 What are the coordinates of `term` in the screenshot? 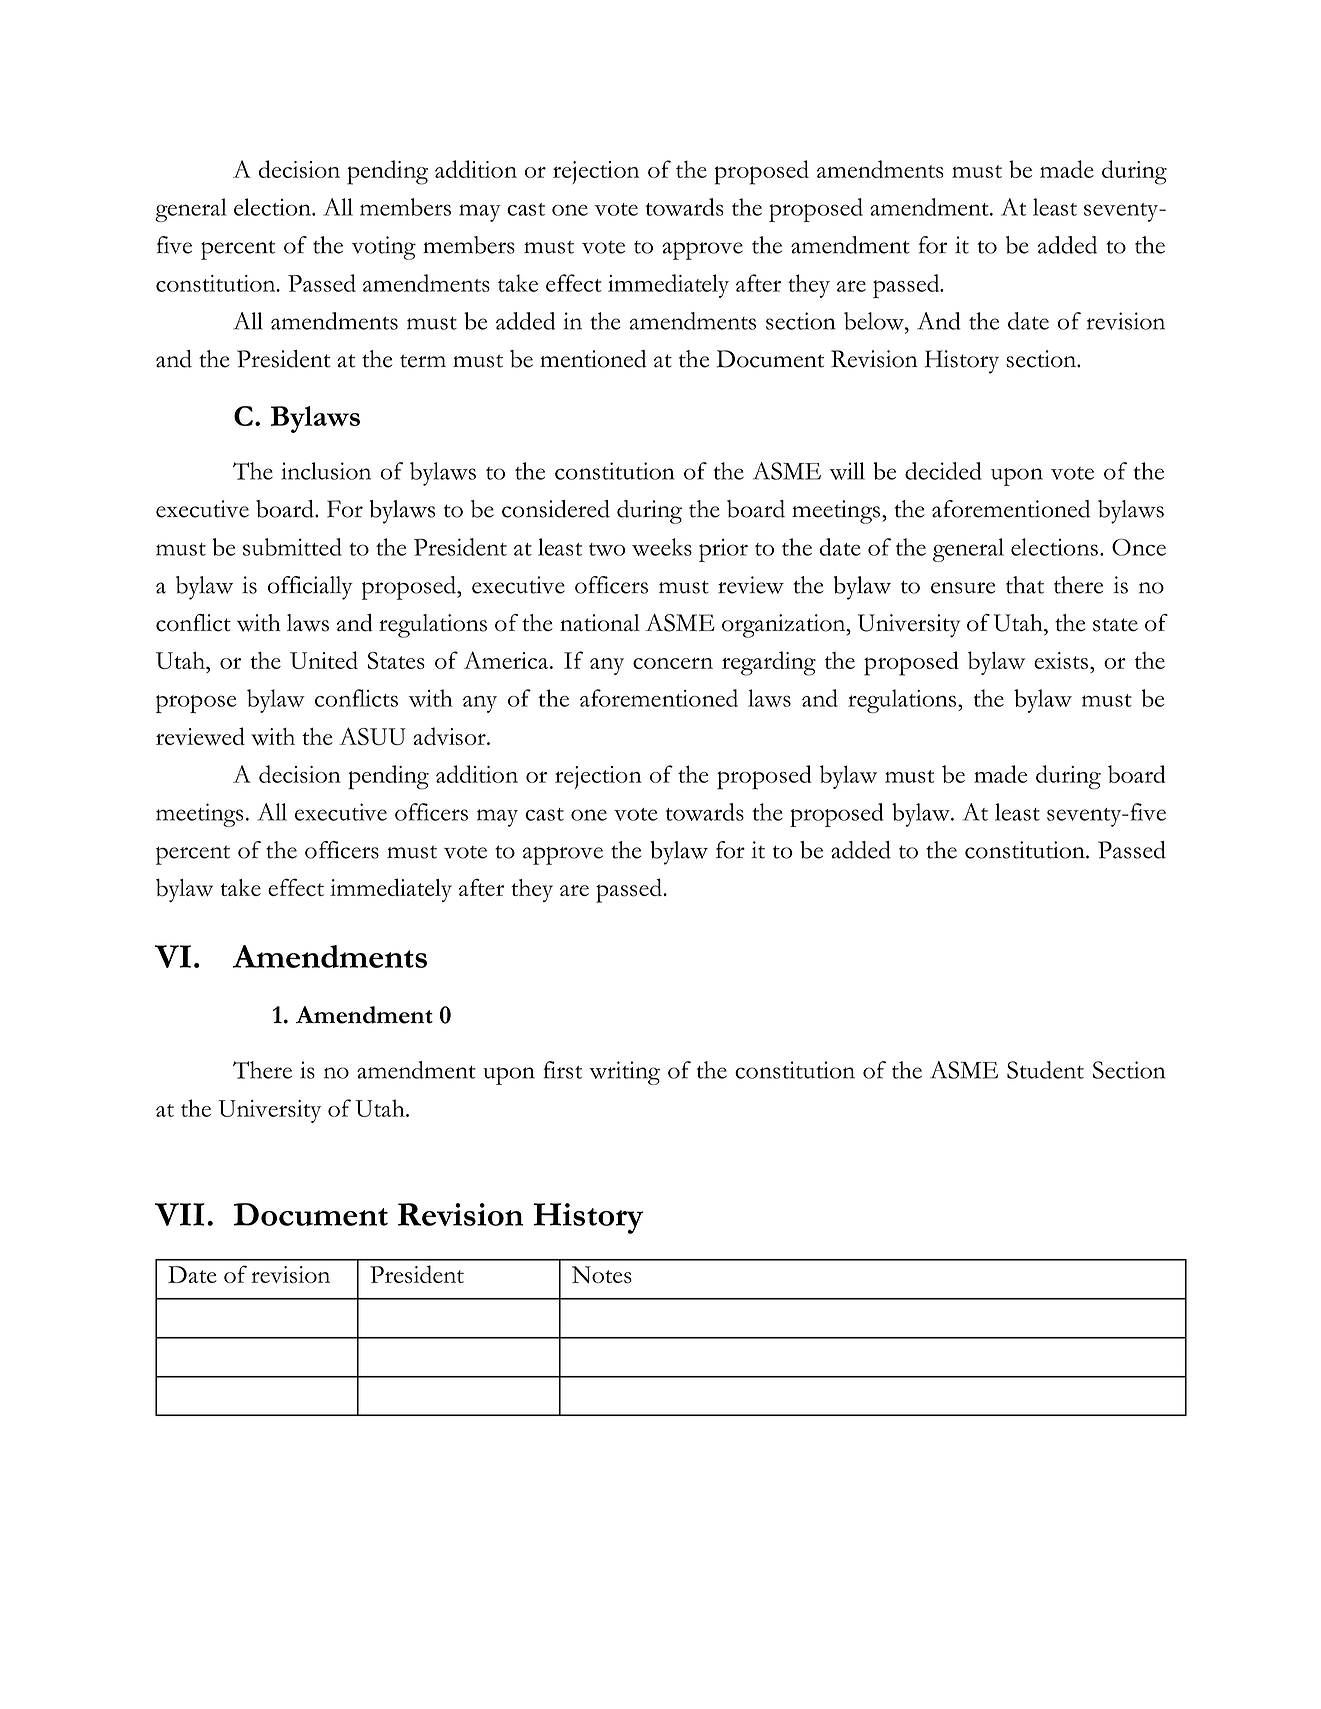 It's located at (423, 361).
